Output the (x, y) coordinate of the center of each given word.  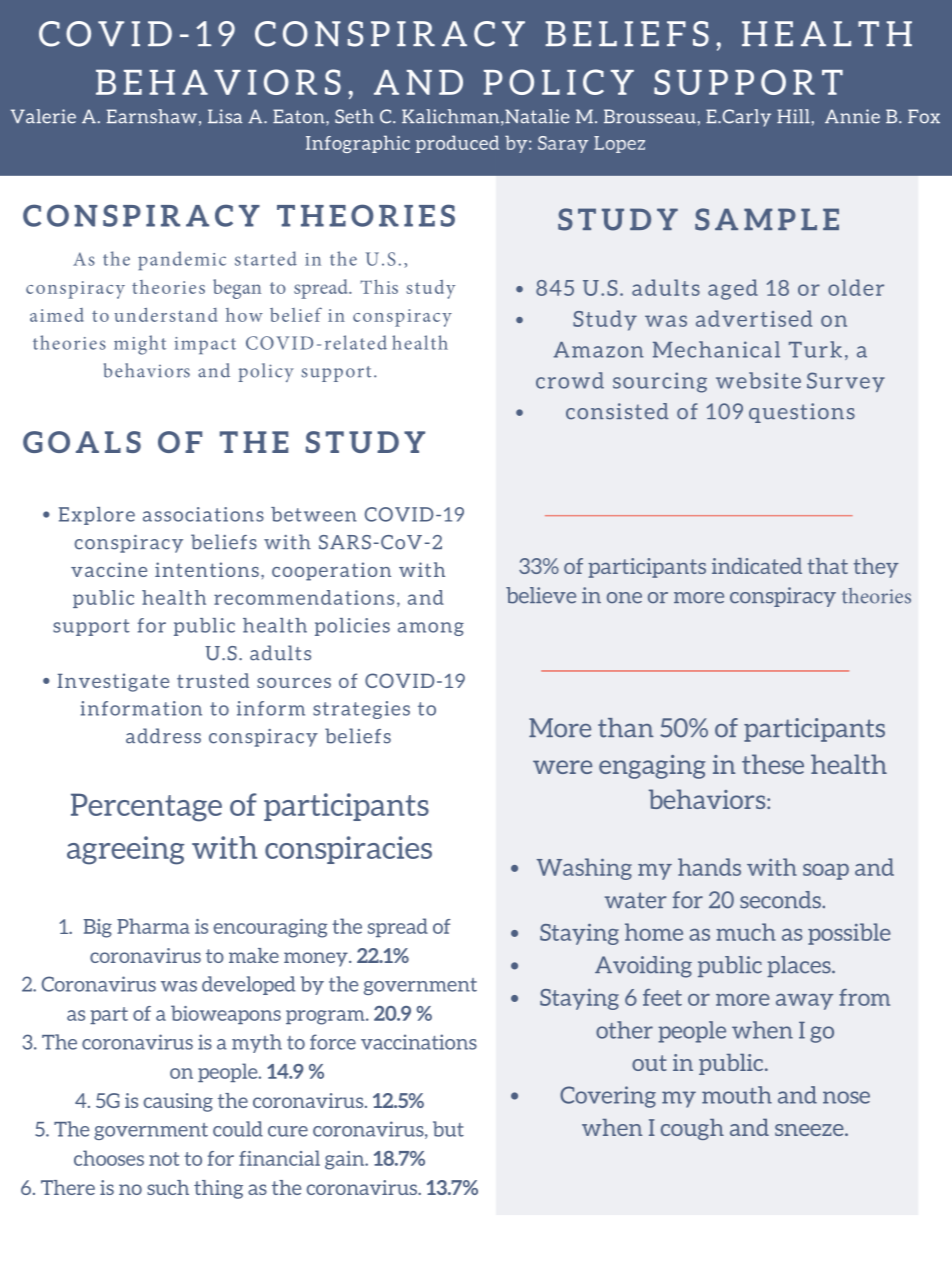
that (828, 566)
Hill (793, 116)
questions (802, 413)
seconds (780, 900)
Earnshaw (152, 116)
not (164, 1159)
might (140, 345)
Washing (584, 869)
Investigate (113, 682)
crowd (570, 380)
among (431, 629)
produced (457, 144)
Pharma (153, 926)
